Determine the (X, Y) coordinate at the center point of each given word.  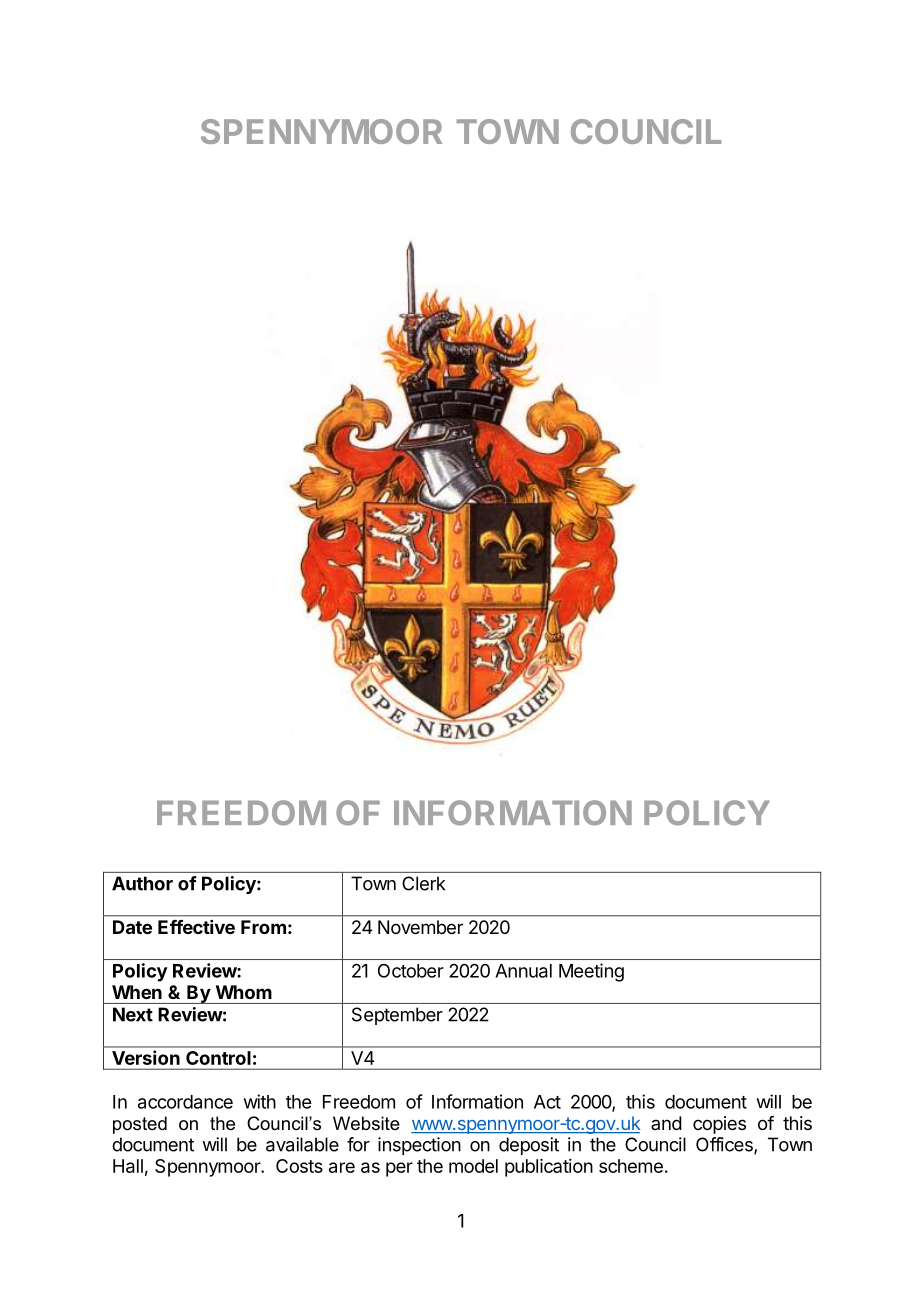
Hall (128, 1166)
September (397, 1016)
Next (133, 1014)
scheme (631, 1166)
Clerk (423, 883)
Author (142, 883)
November (420, 927)
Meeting (591, 972)
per (399, 1169)
